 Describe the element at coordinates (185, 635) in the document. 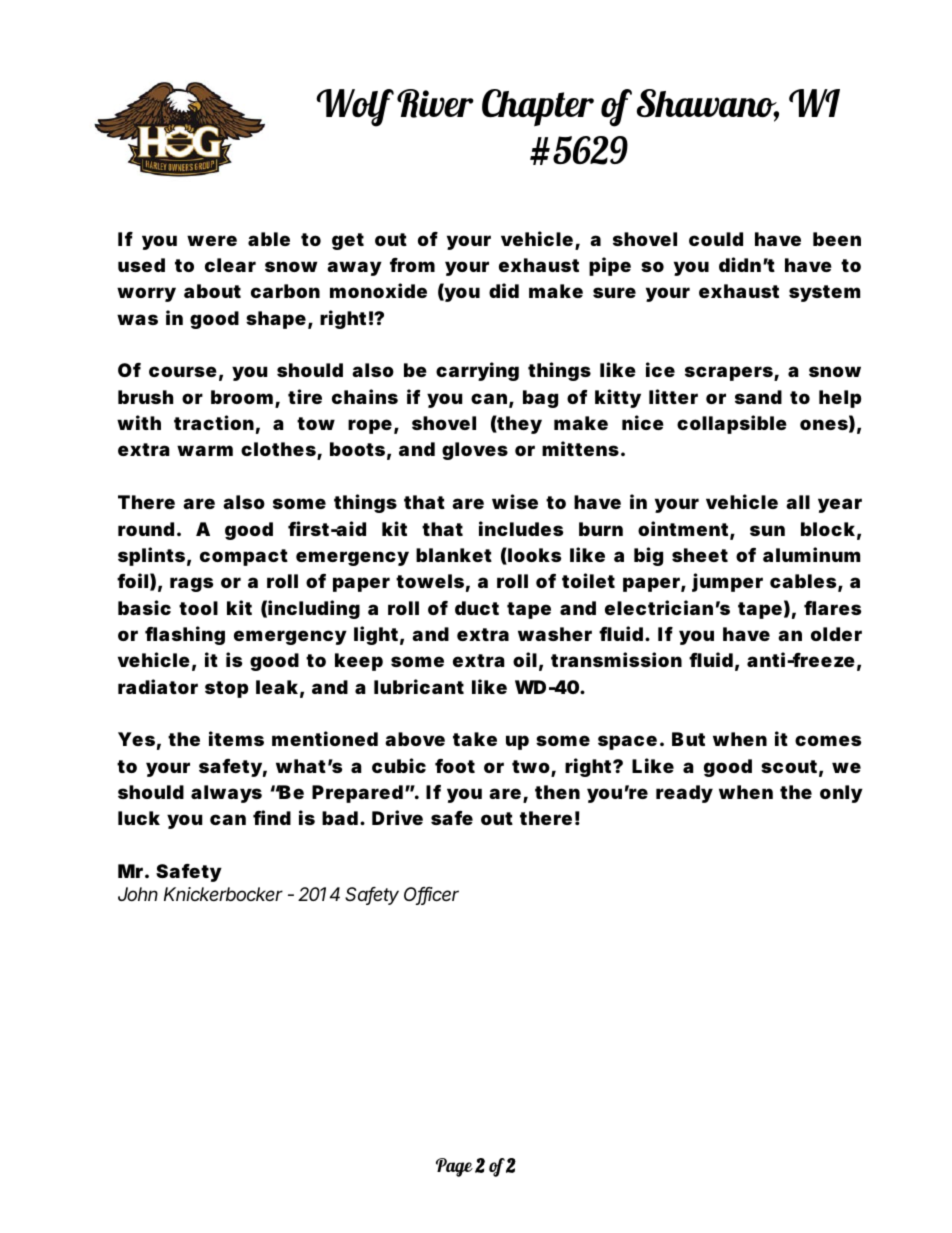

I see `flashing` at that location.
